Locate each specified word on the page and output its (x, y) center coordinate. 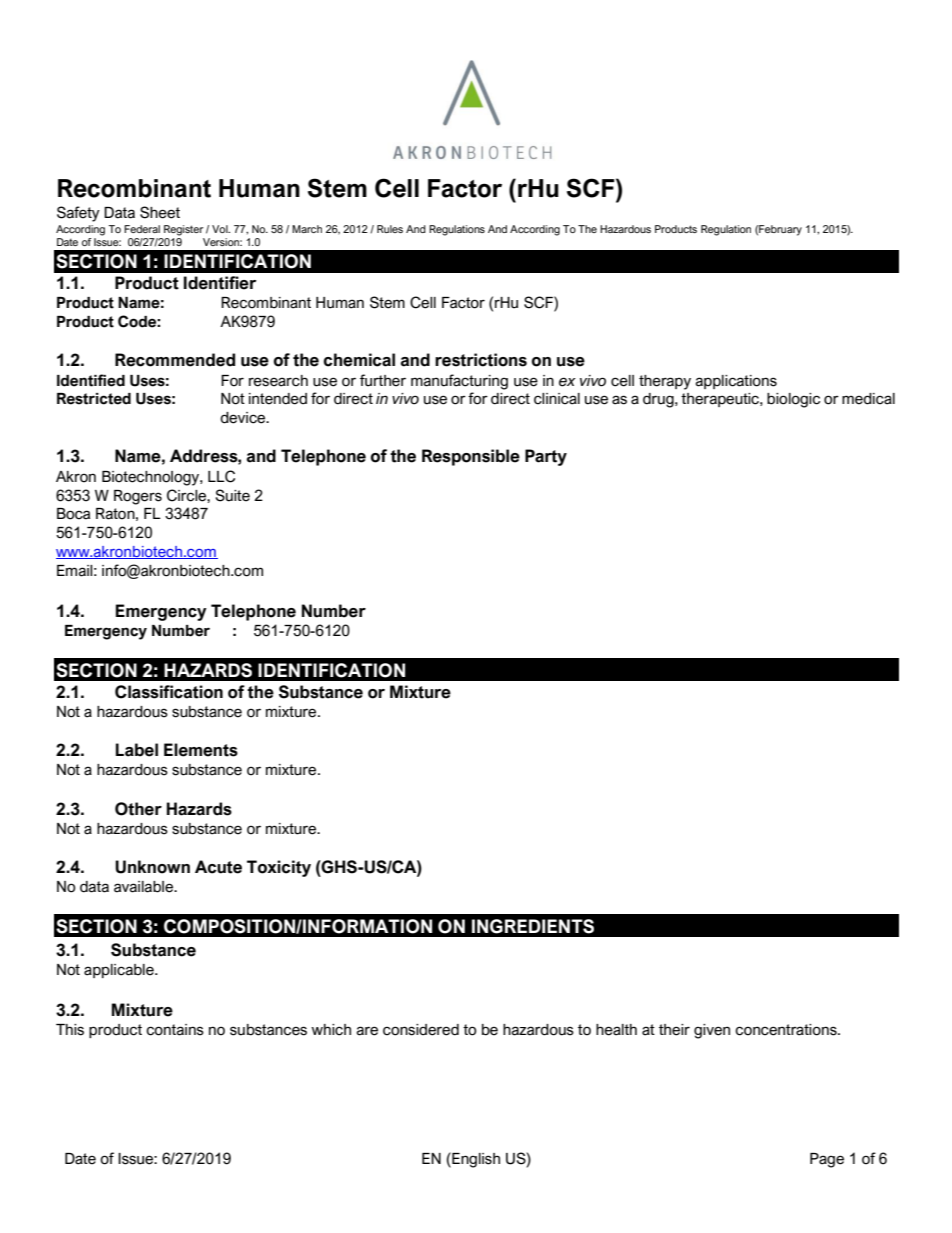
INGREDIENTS (533, 926)
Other (138, 809)
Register (183, 230)
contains (175, 1030)
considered (421, 1030)
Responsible (471, 457)
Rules (390, 229)
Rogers (138, 497)
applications (736, 382)
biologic (793, 400)
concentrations (787, 1030)
